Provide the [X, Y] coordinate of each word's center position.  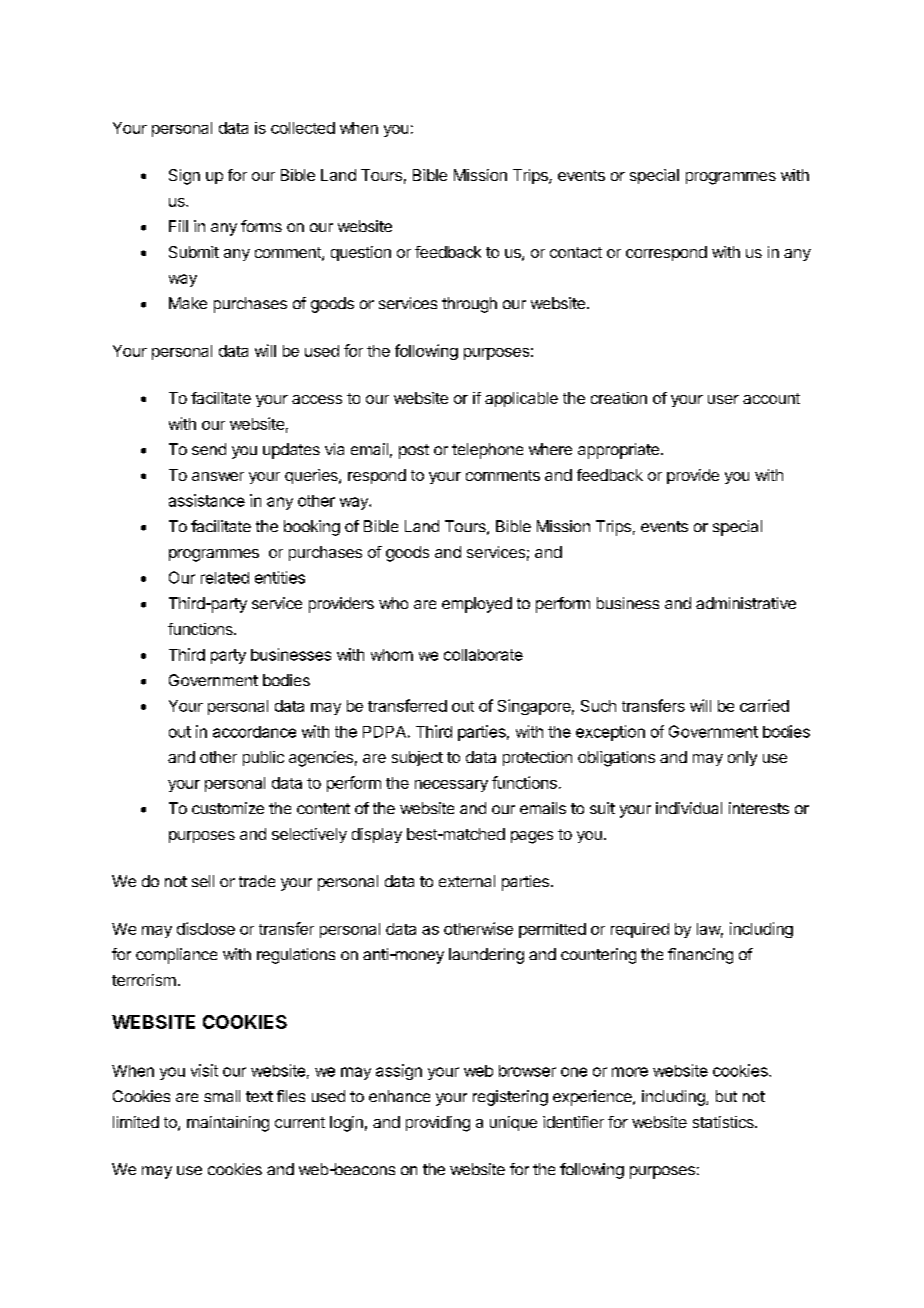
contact [576, 252]
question [361, 253]
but [726, 1096]
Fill [178, 226]
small [222, 1096]
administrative [746, 603]
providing [438, 1124]
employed [477, 605]
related [225, 578]
